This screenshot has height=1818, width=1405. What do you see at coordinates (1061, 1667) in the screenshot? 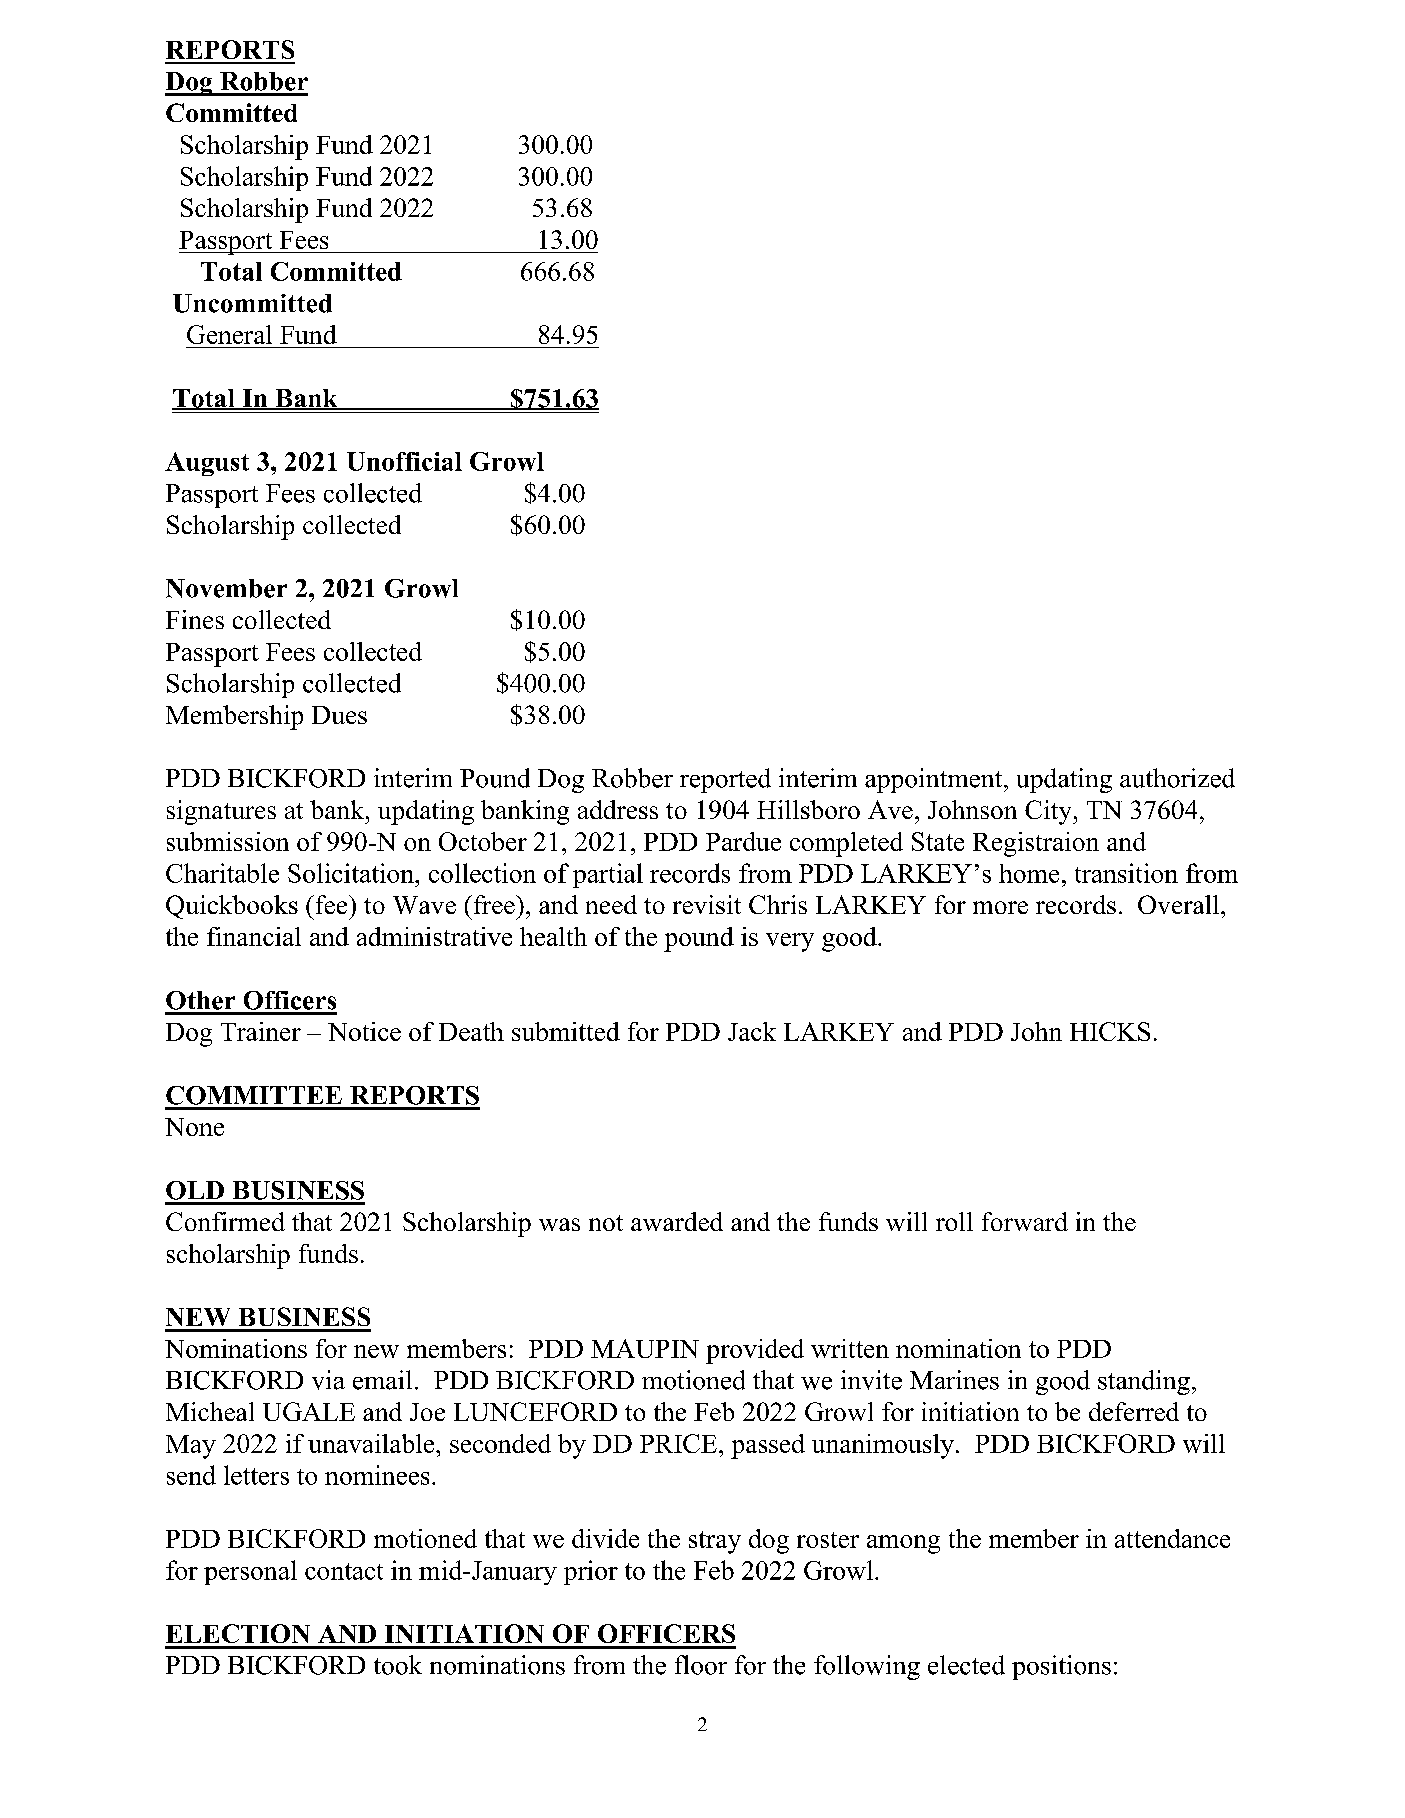
I see `positions` at bounding box center [1061, 1667].
